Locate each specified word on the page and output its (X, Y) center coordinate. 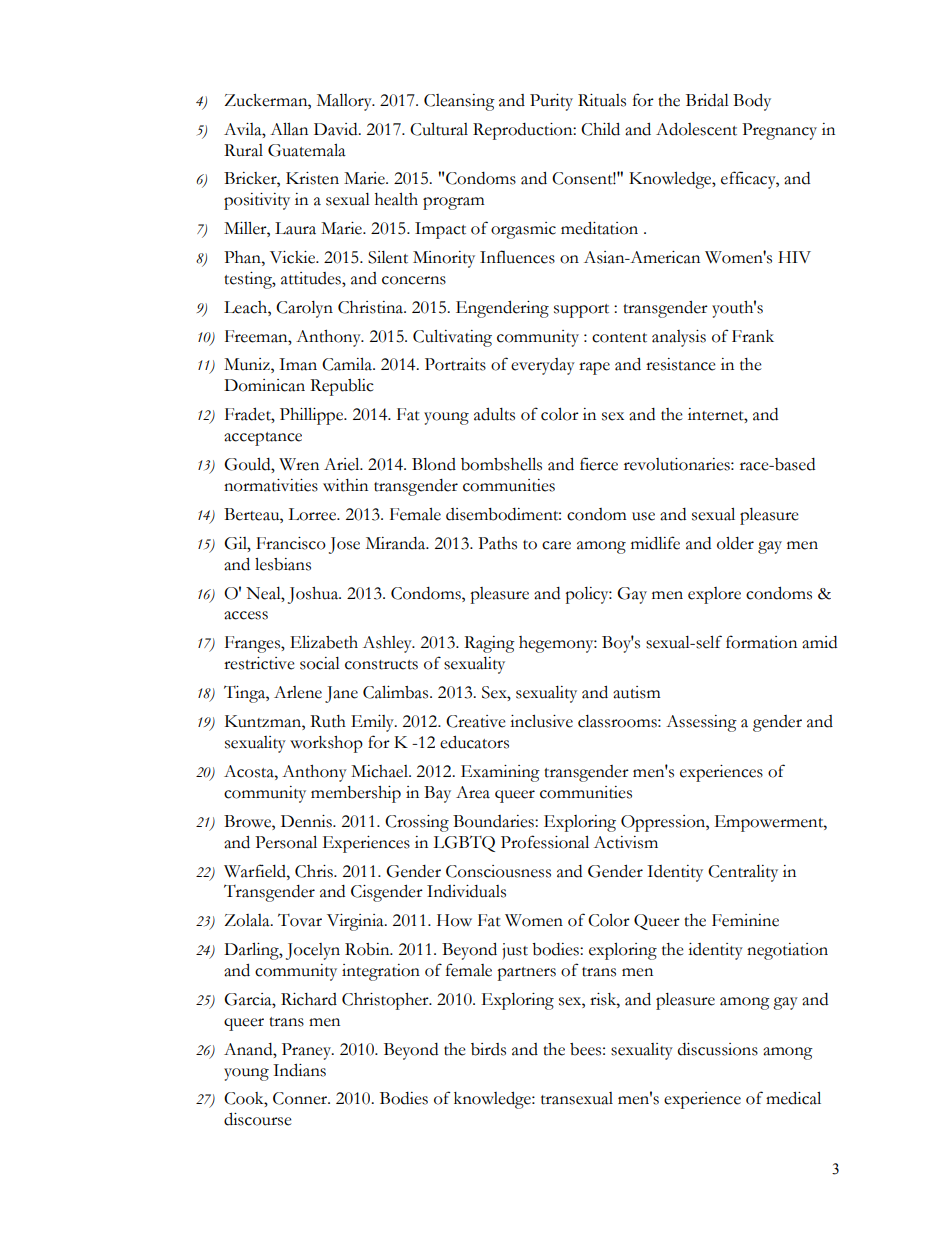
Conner (301, 1098)
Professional (545, 842)
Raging (489, 644)
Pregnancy (779, 131)
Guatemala (307, 150)
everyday (543, 366)
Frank (753, 336)
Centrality (743, 873)
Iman (298, 364)
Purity (551, 102)
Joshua (314, 595)
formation (761, 642)
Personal (286, 842)
